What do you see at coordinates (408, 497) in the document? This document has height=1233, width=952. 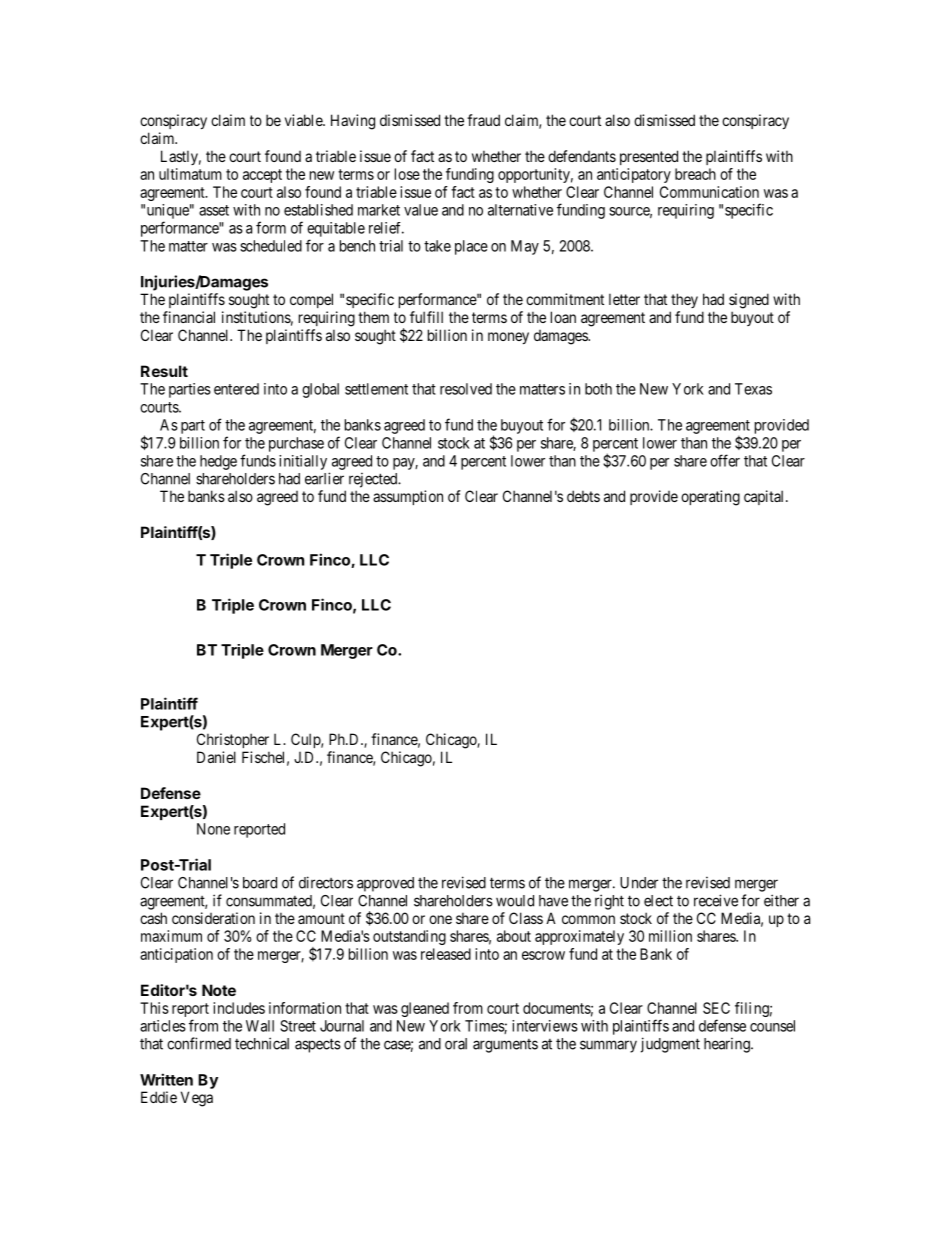 I see `assumption` at bounding box center [408, 497].
